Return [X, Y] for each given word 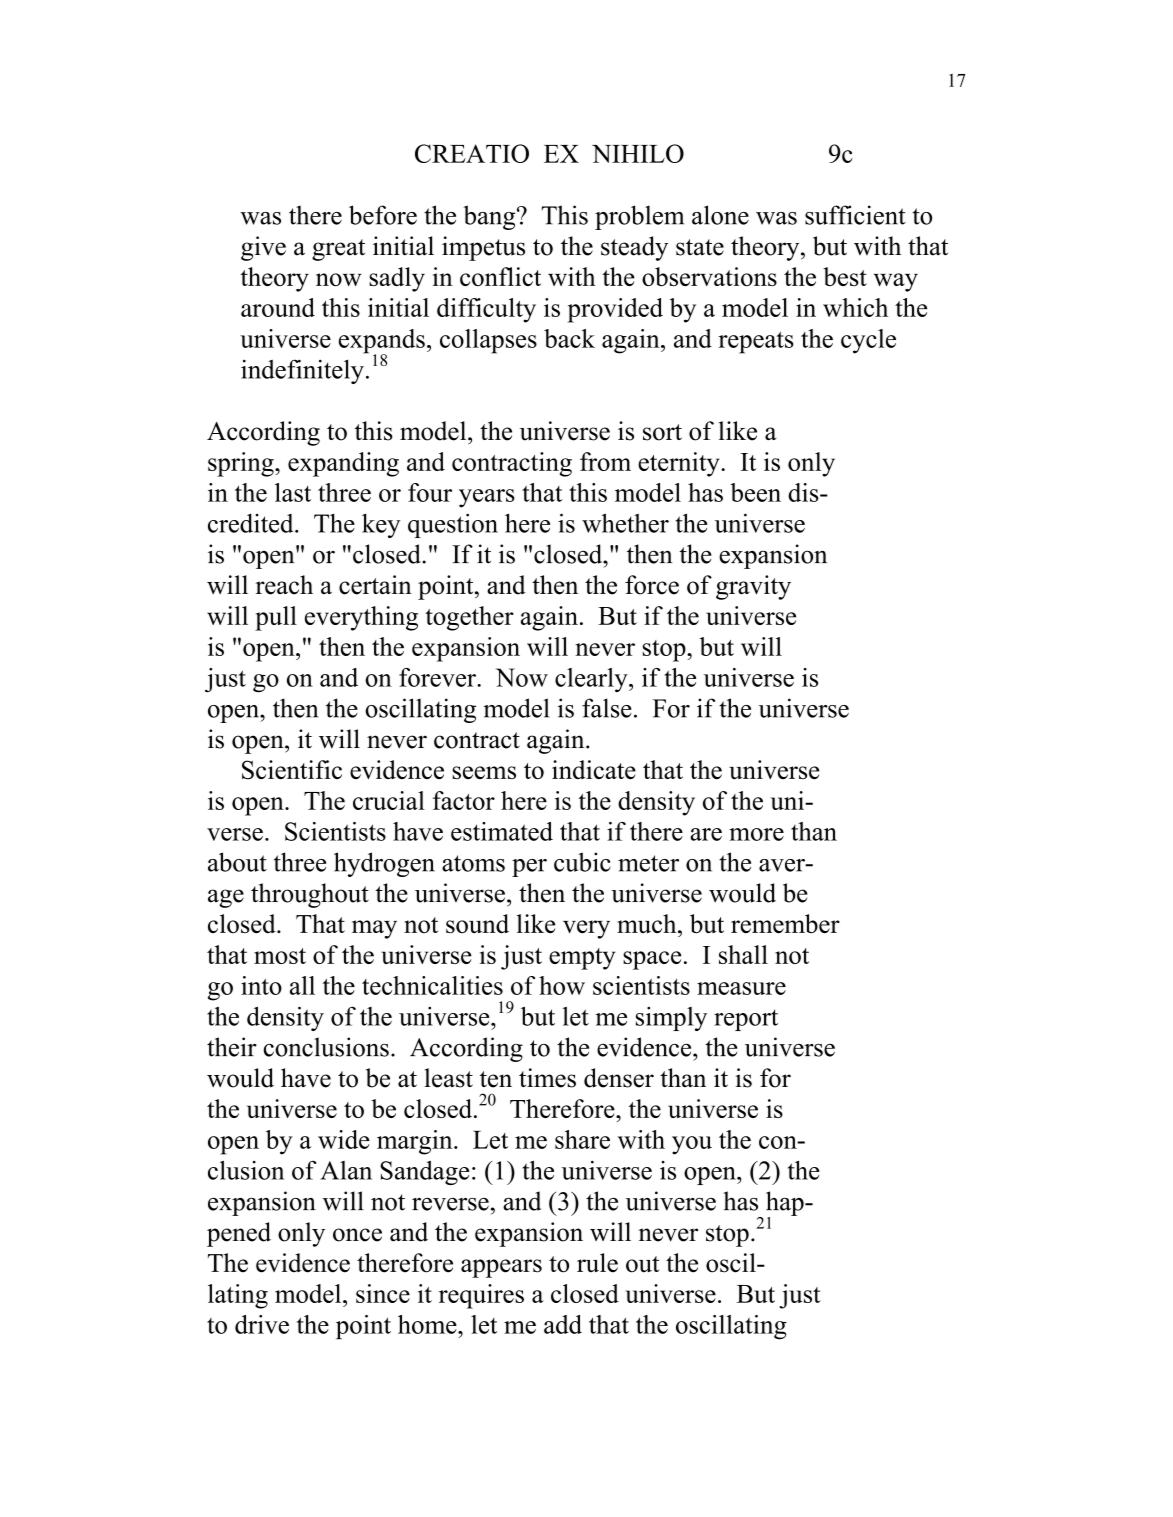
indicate [594, 770]
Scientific [292, 770]
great [338, 250]
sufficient [855, 215]
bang [490, 217]
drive [262, 1324]
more [756, 834]
